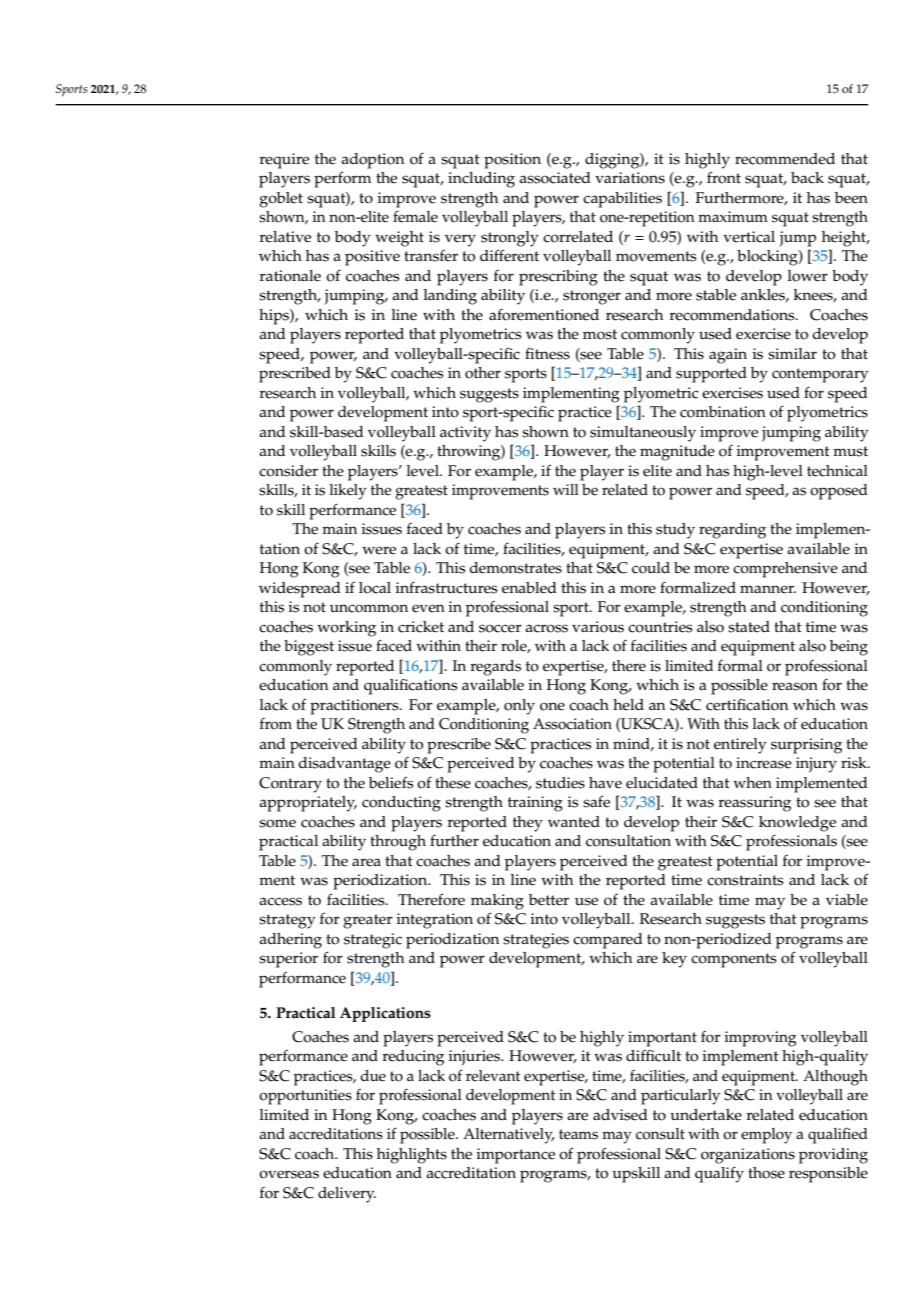 The width and height of the page is (924, 1308). Describe the element at coordinates (578, 1134) in the page. I see `teams` at that location.
